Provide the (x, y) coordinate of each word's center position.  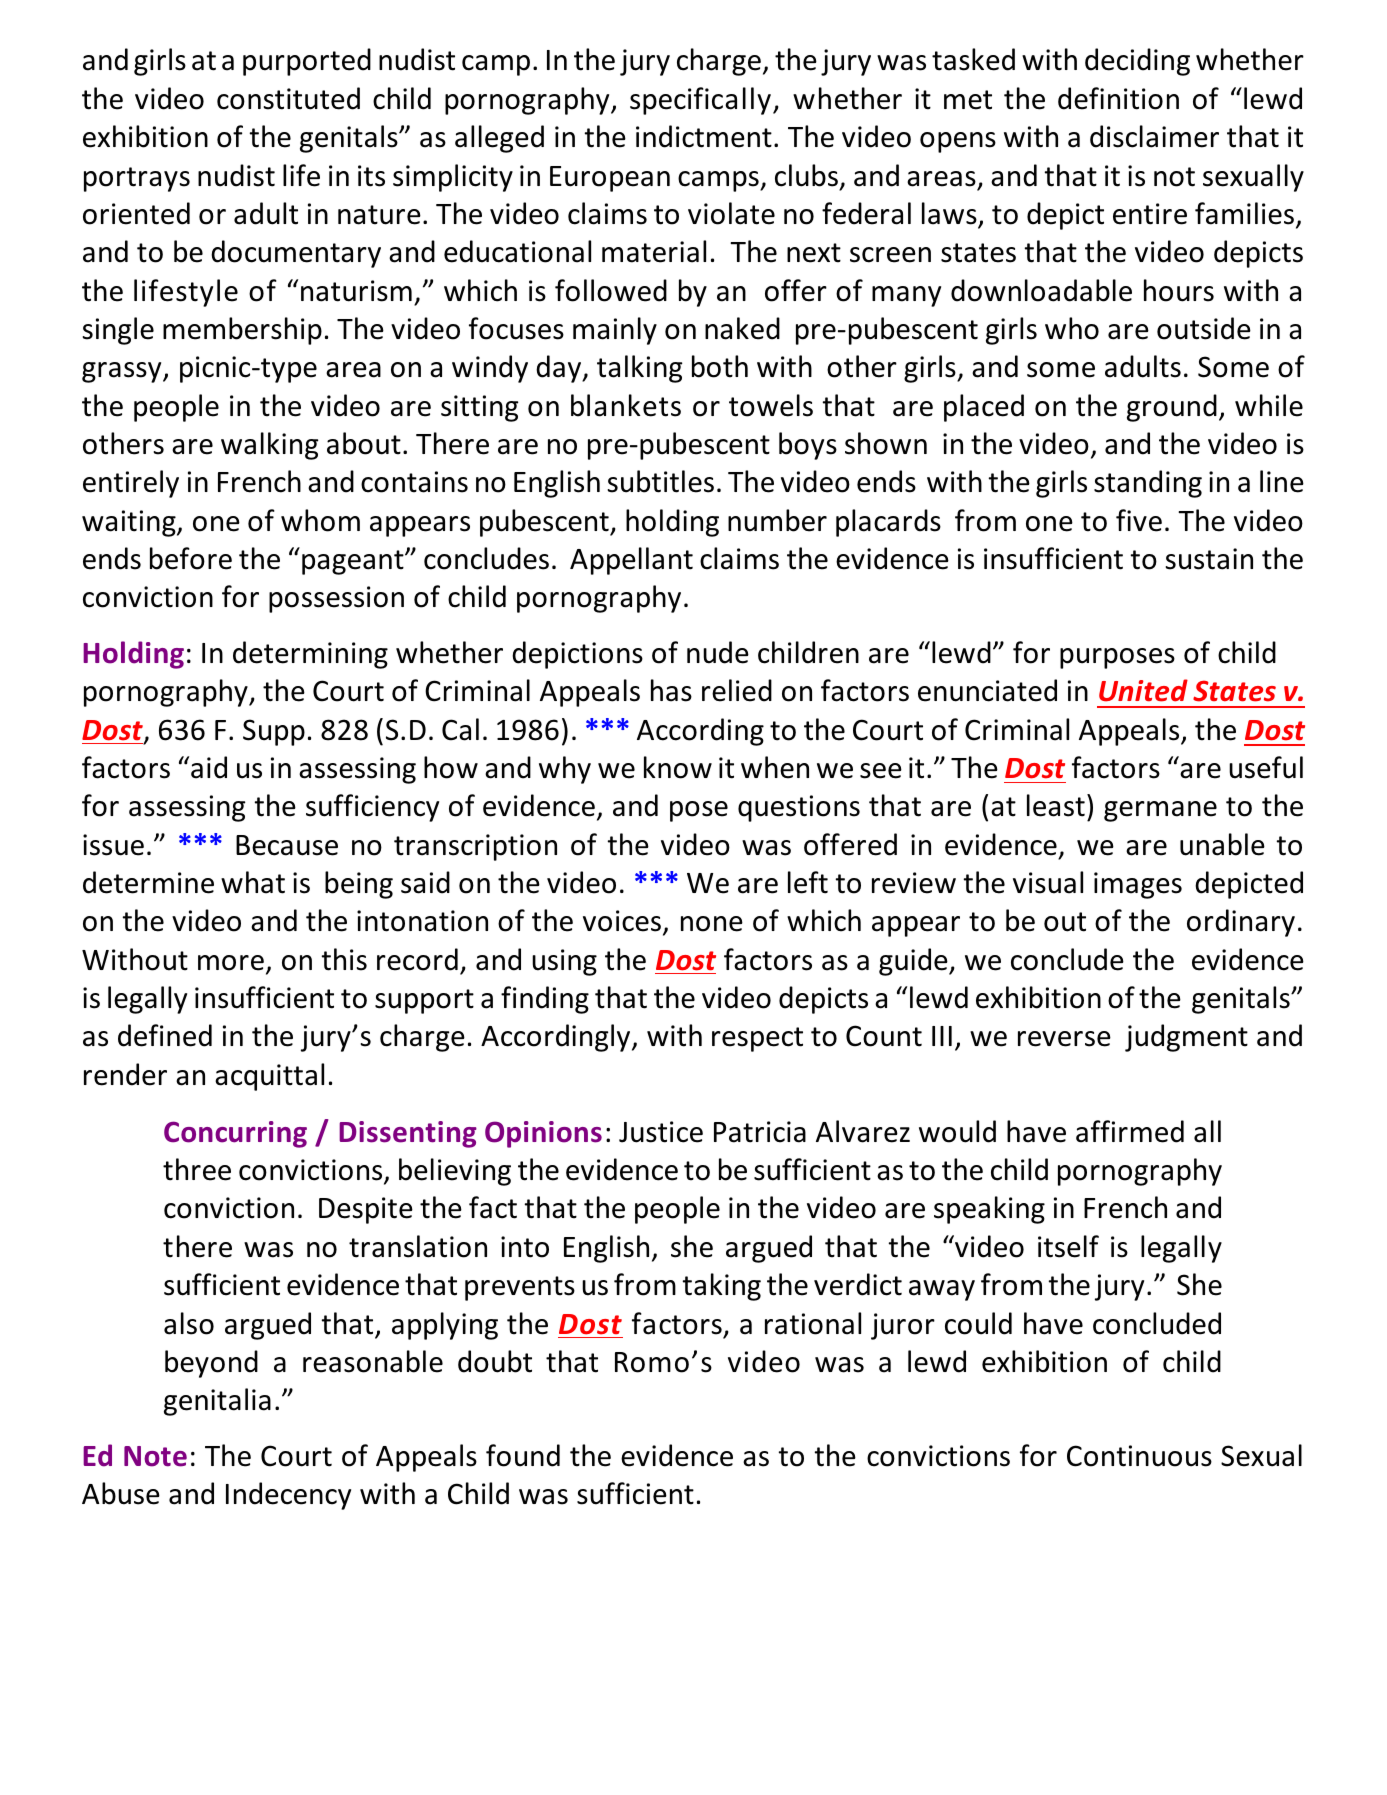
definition (1118, 98)
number (777, 520)
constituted (288, 98)
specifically (700, 101)
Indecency (288, 1496)
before (191, 558)
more (231, 963)
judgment (1186, 1038)
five (1139, 520)
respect (757, 1039)
